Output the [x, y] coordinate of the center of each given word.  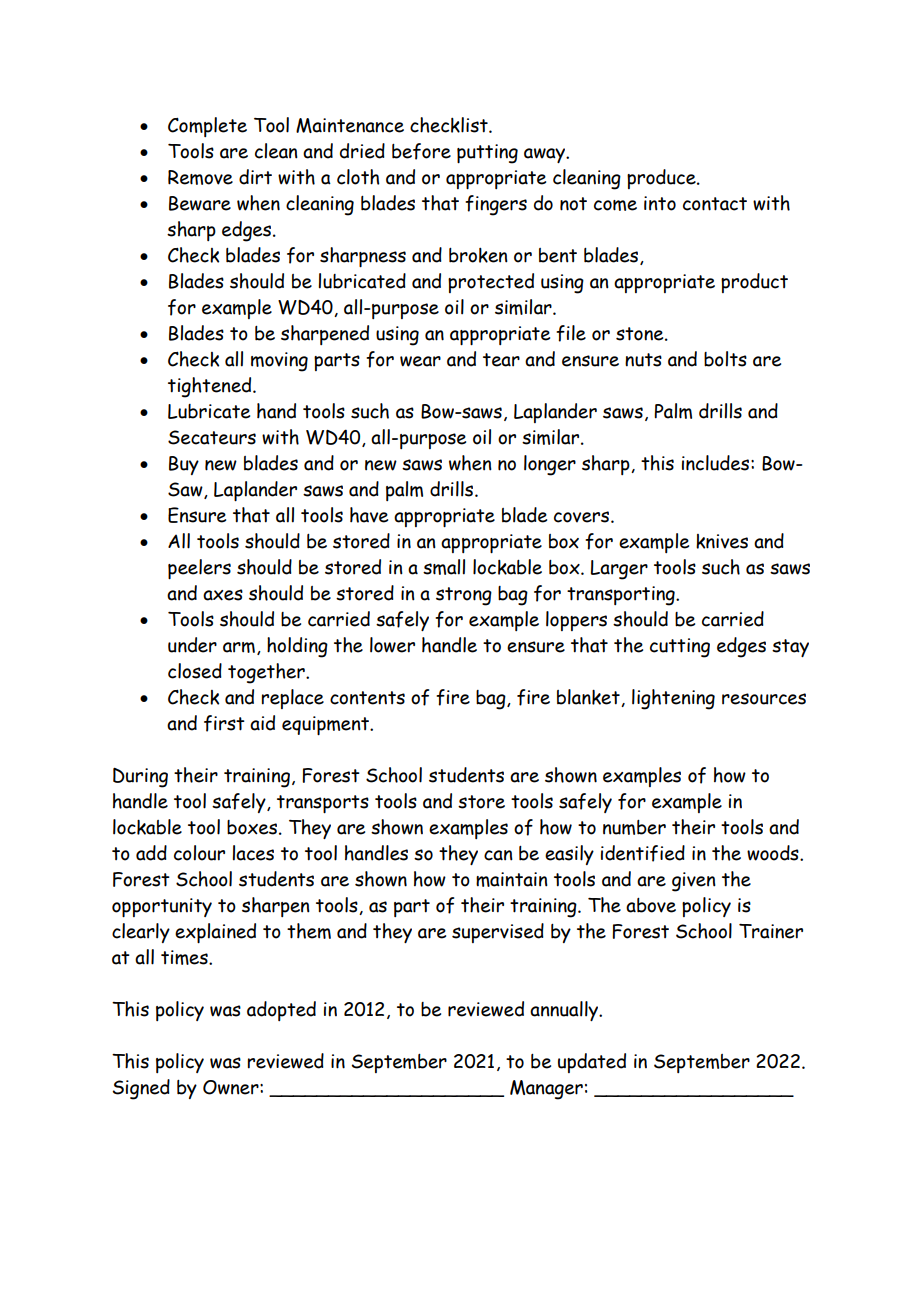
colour [199, 853]
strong [464, 596]
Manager [546, 1090]
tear [501, 360]
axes [223, 595]
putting [487, 154]
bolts [725, 359]
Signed [141, 1089]
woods [774, 853]
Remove [200, 177]
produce [662, 179]
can [498, 855]
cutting [680, 648]
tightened [211, 387]
